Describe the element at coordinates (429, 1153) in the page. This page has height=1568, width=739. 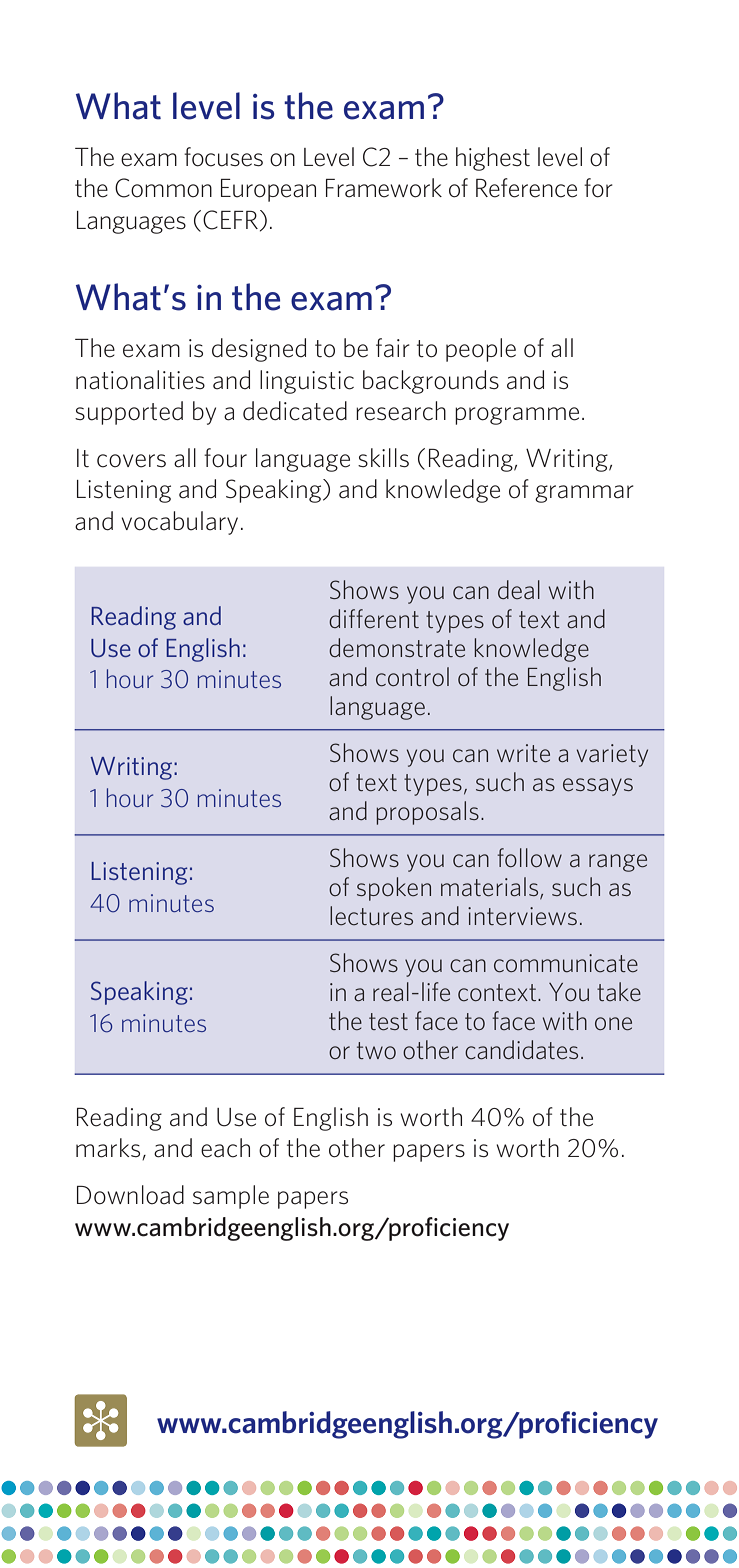
I see `papers` at that location.
